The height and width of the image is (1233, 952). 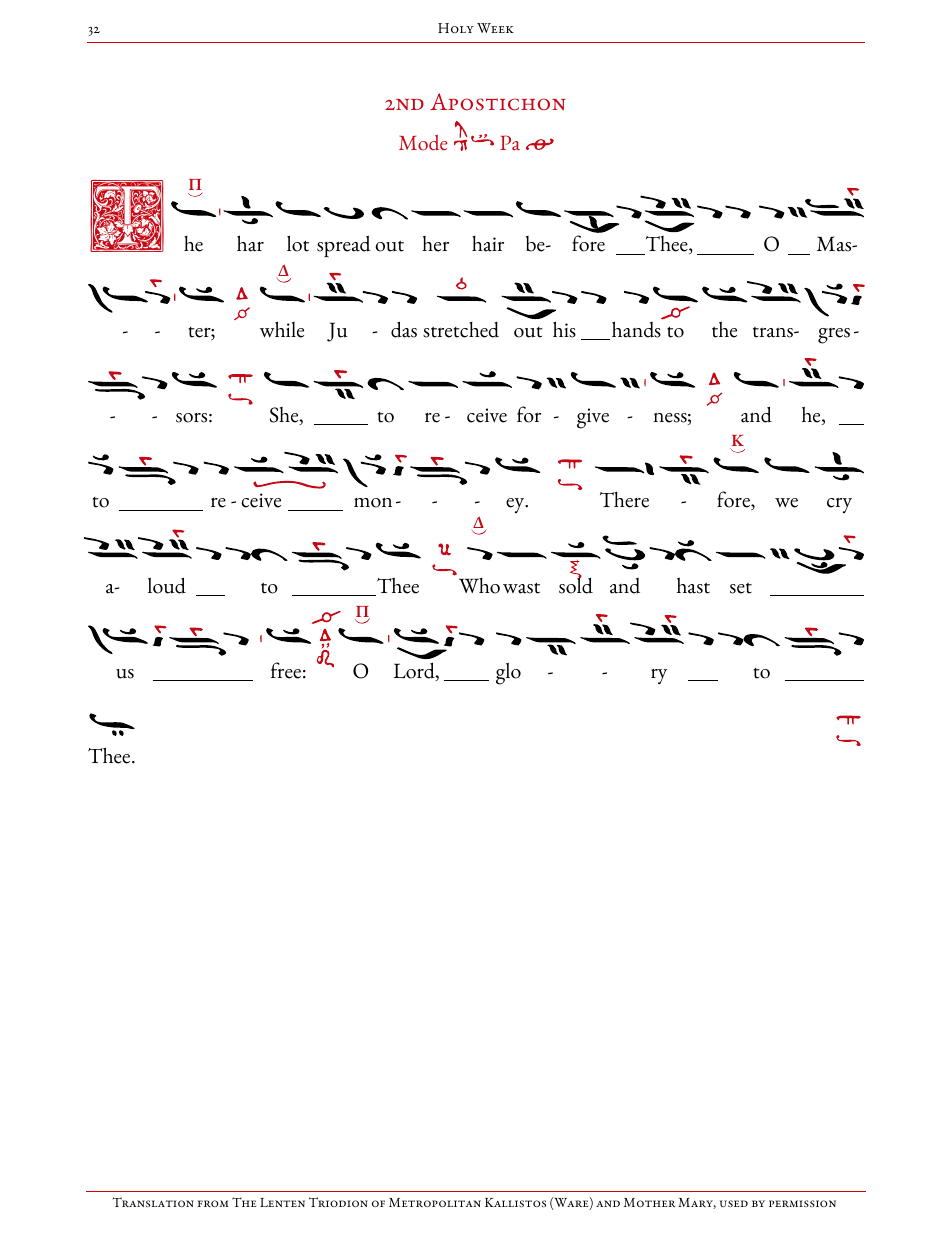 What do you see at coordinates (282, 1202) in the image?
I see `Lenten` at bounding box center [282, 1202].
